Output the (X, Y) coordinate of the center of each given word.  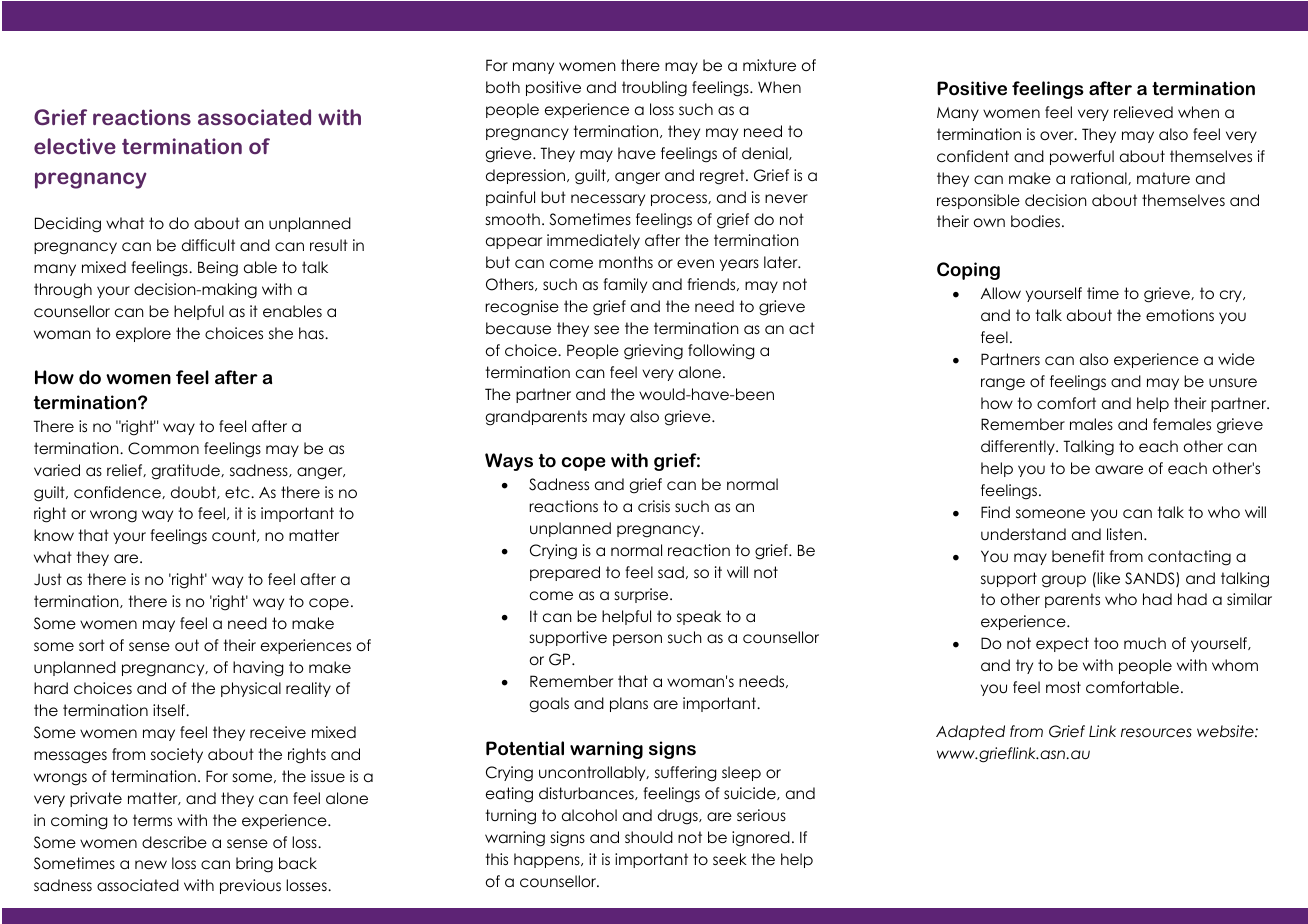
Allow (1001, 293)
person (637, 640)
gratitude (186, 472)
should (649, 837)
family (625, 285)
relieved (1143, 112)
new (151, 864)
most (1063, 687)
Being (218, 269)
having (258, 669)
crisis (654, 506)
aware (1119, 470)
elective (75, 146)
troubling (654, 89)
